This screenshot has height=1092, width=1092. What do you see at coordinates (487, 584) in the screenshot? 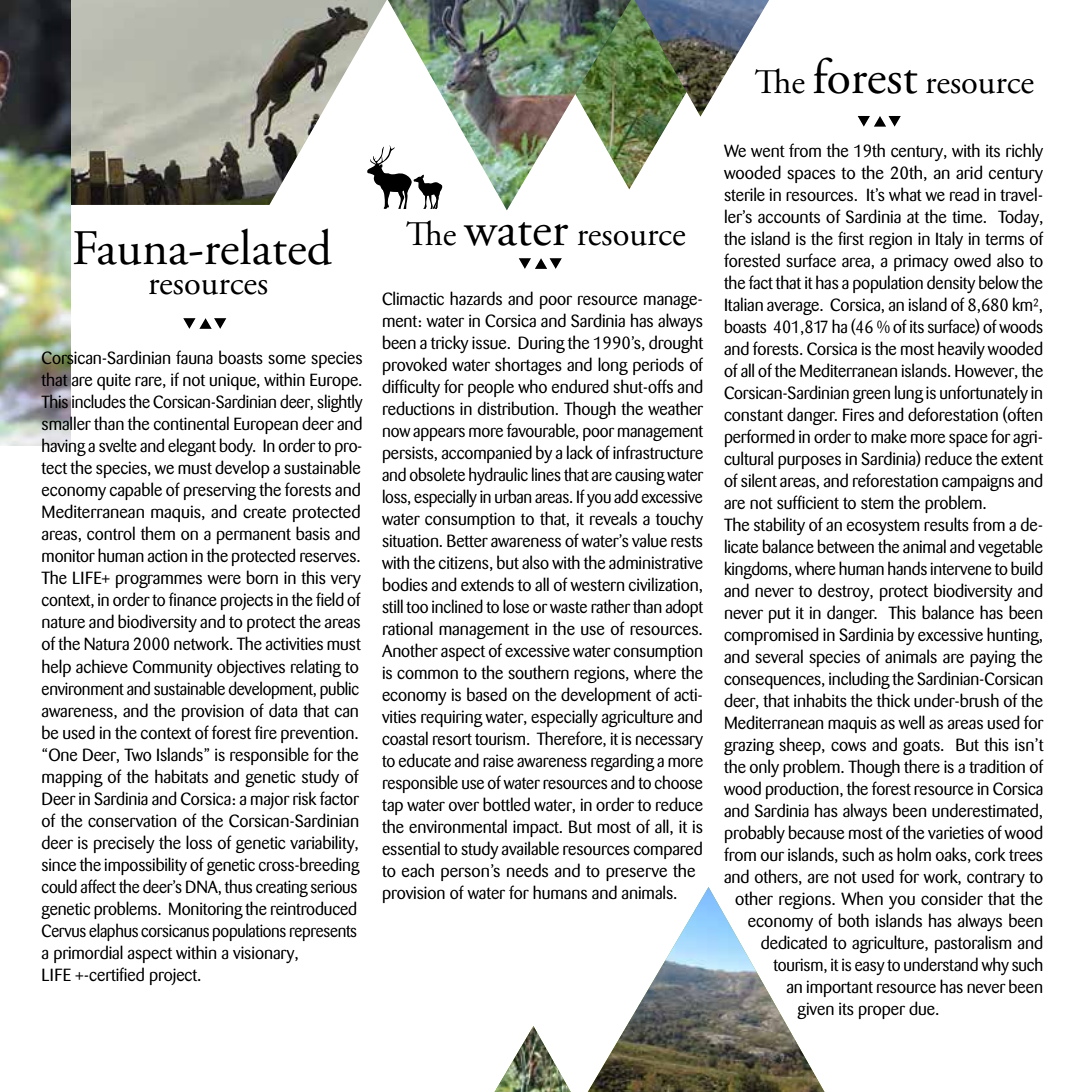
I see `extends` at bounding box center [487, 584].
